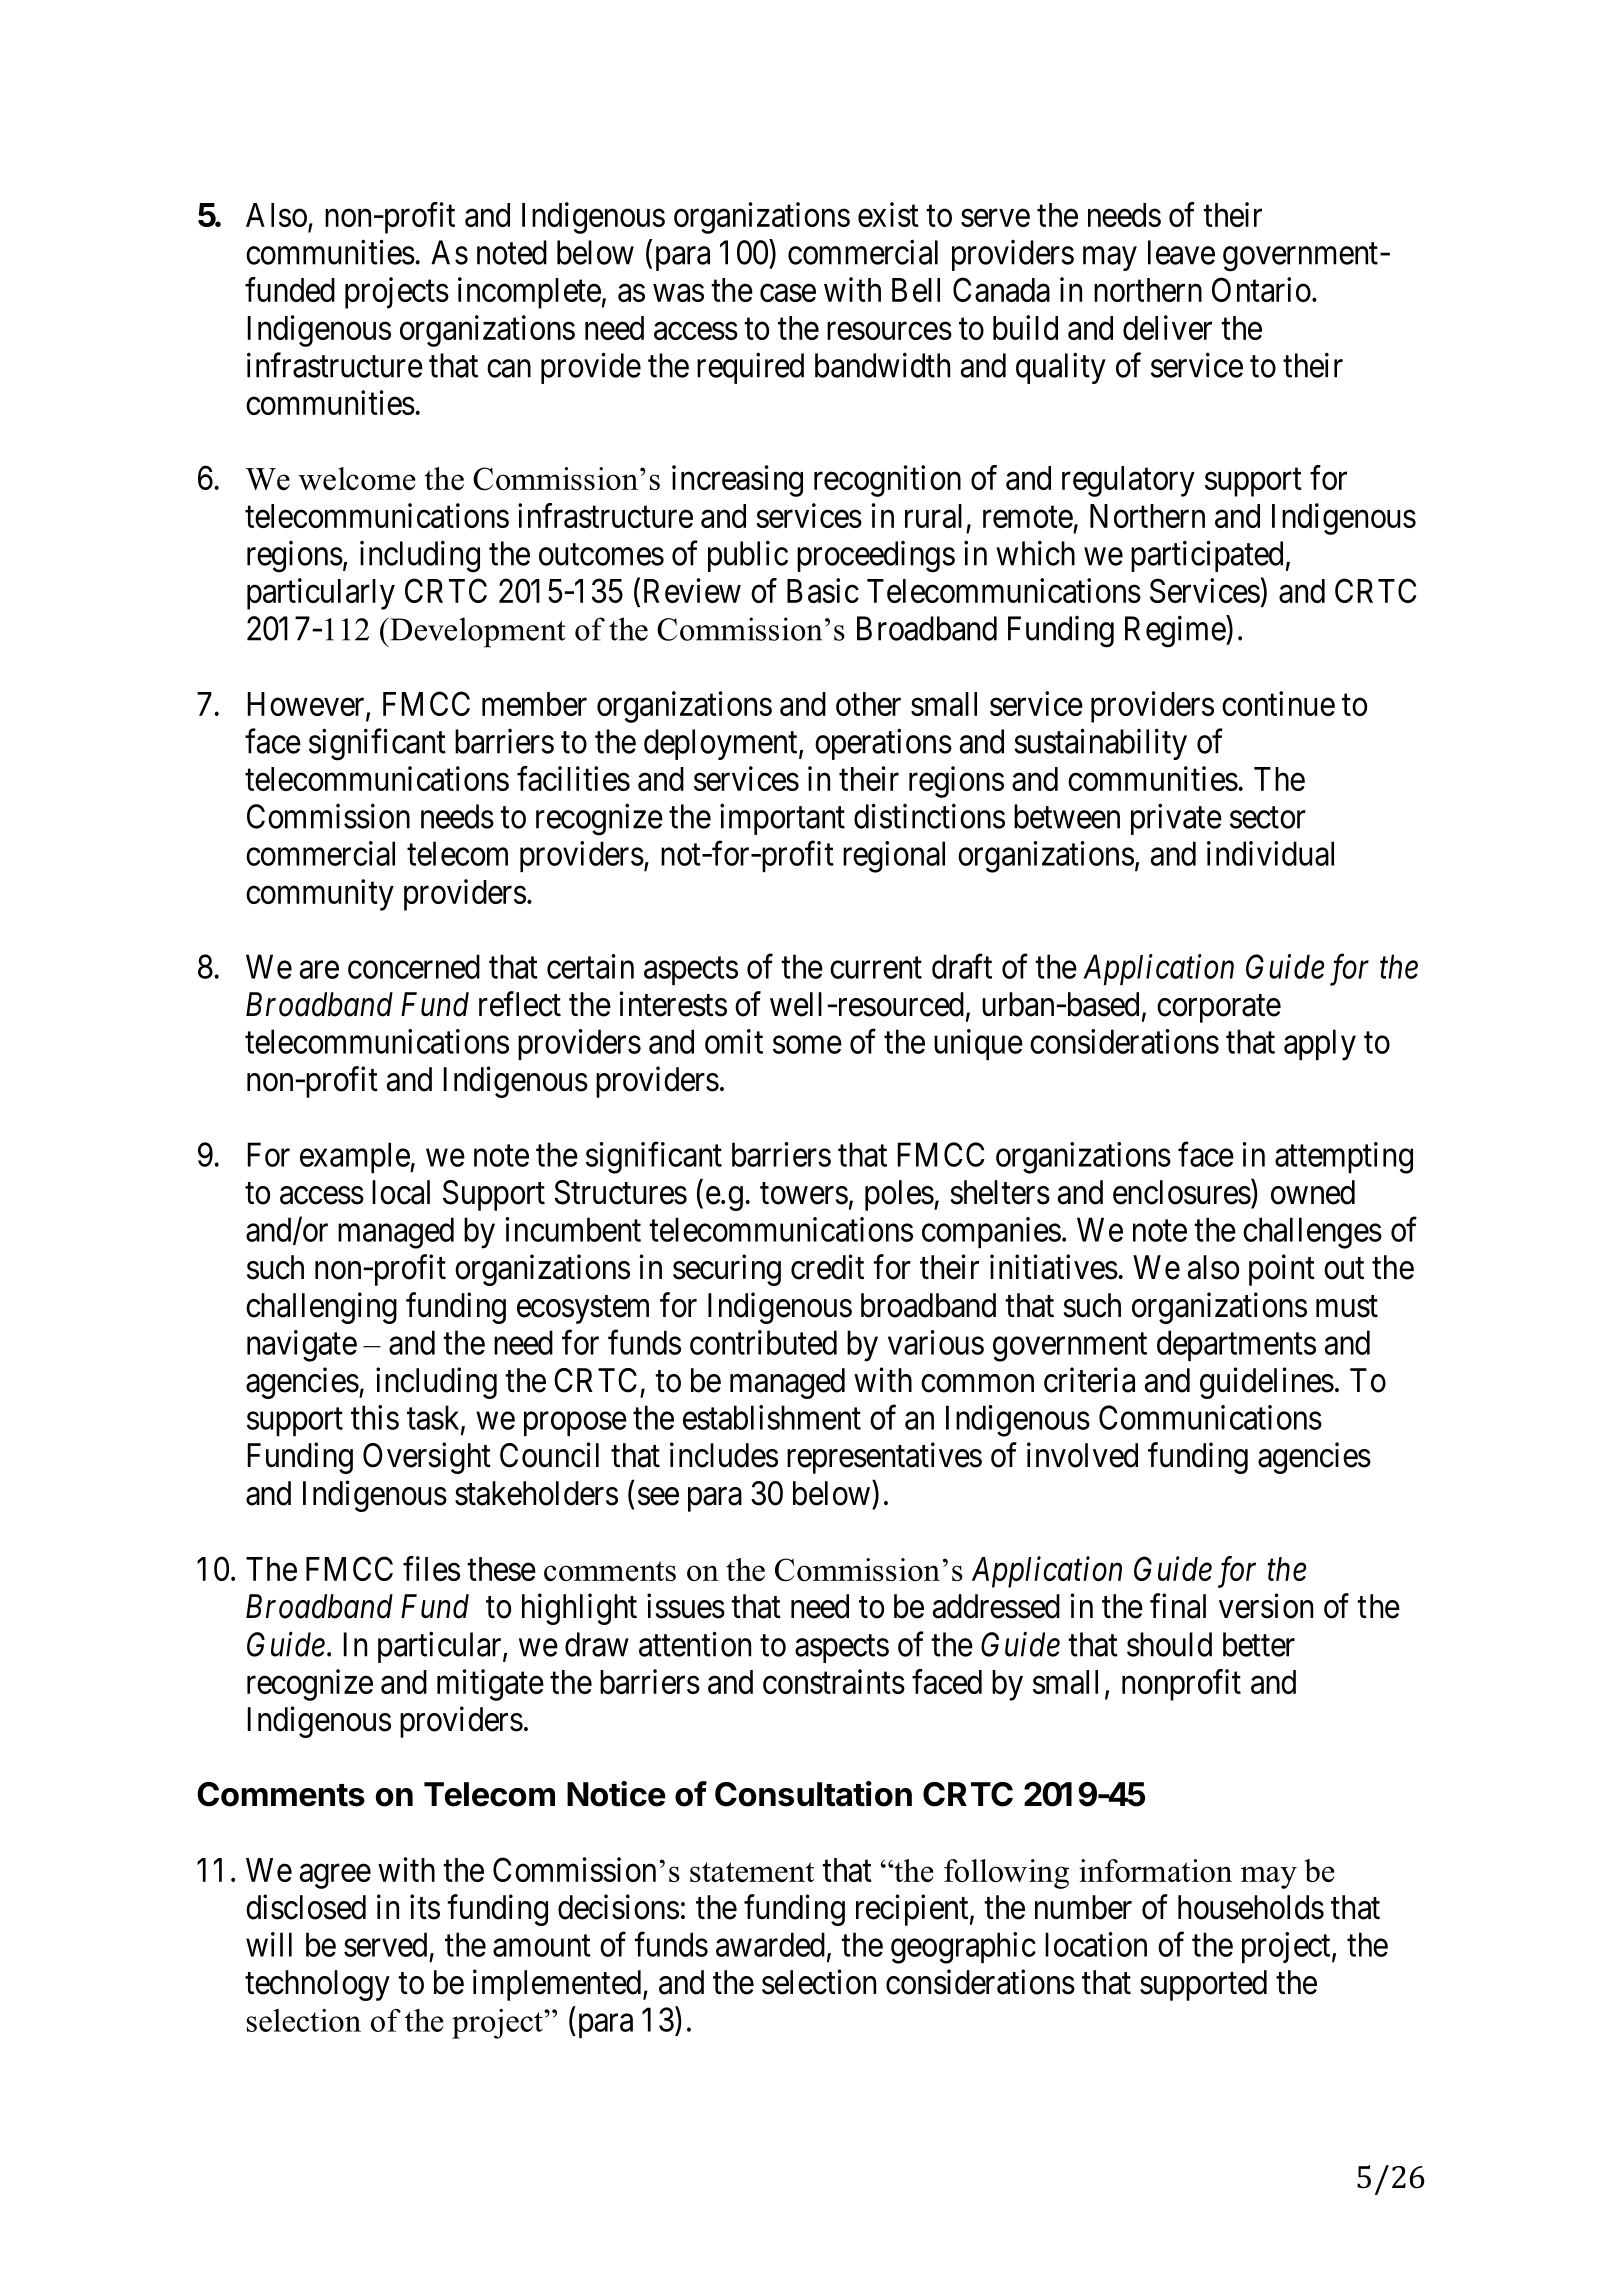 The image size is (1621, 2293). Describe the element at coordinates (335, 1876) in the screenshot. I see `agree` at that location.
